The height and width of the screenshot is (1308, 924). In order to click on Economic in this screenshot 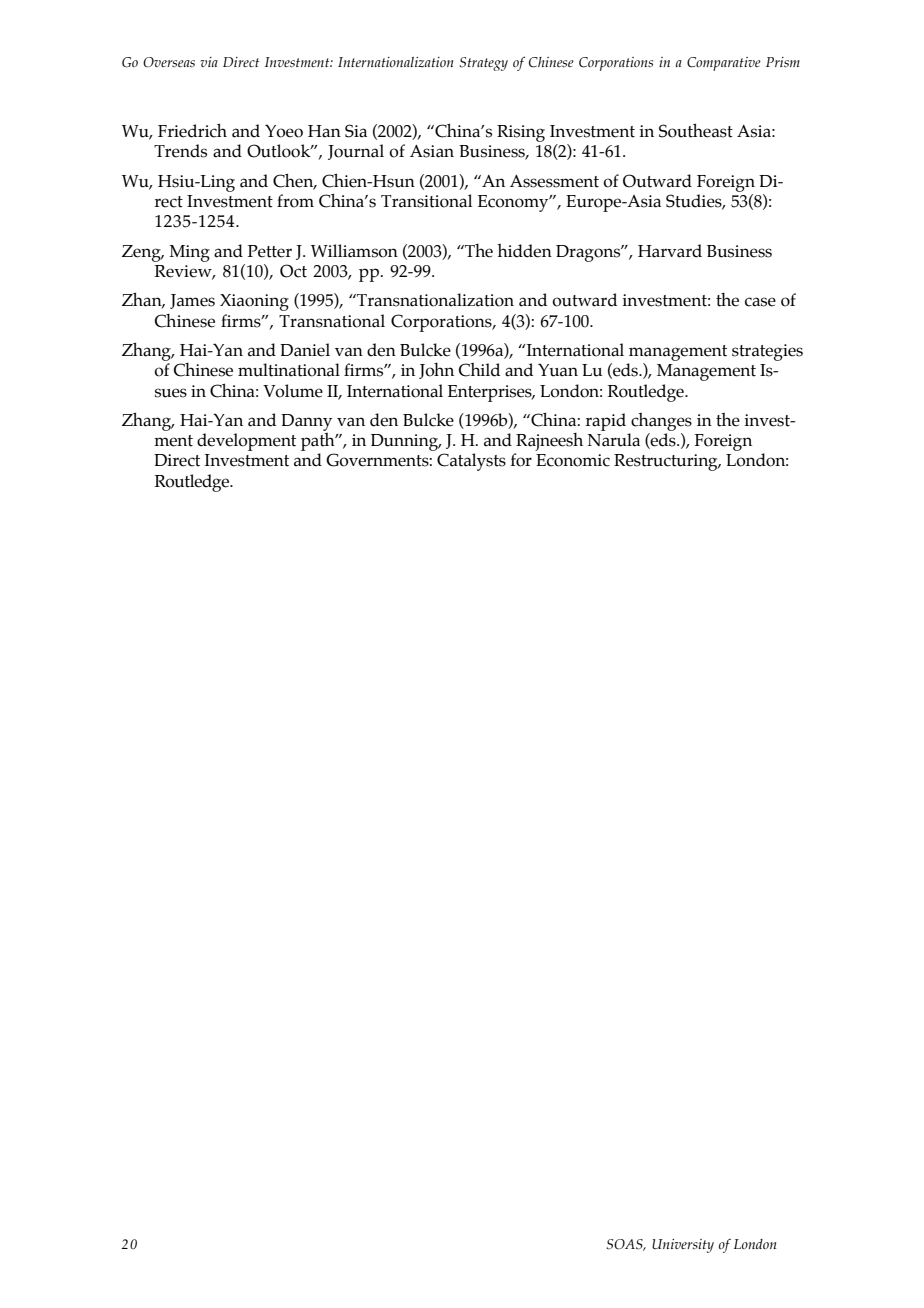, I will do `click(573, 460)`.
